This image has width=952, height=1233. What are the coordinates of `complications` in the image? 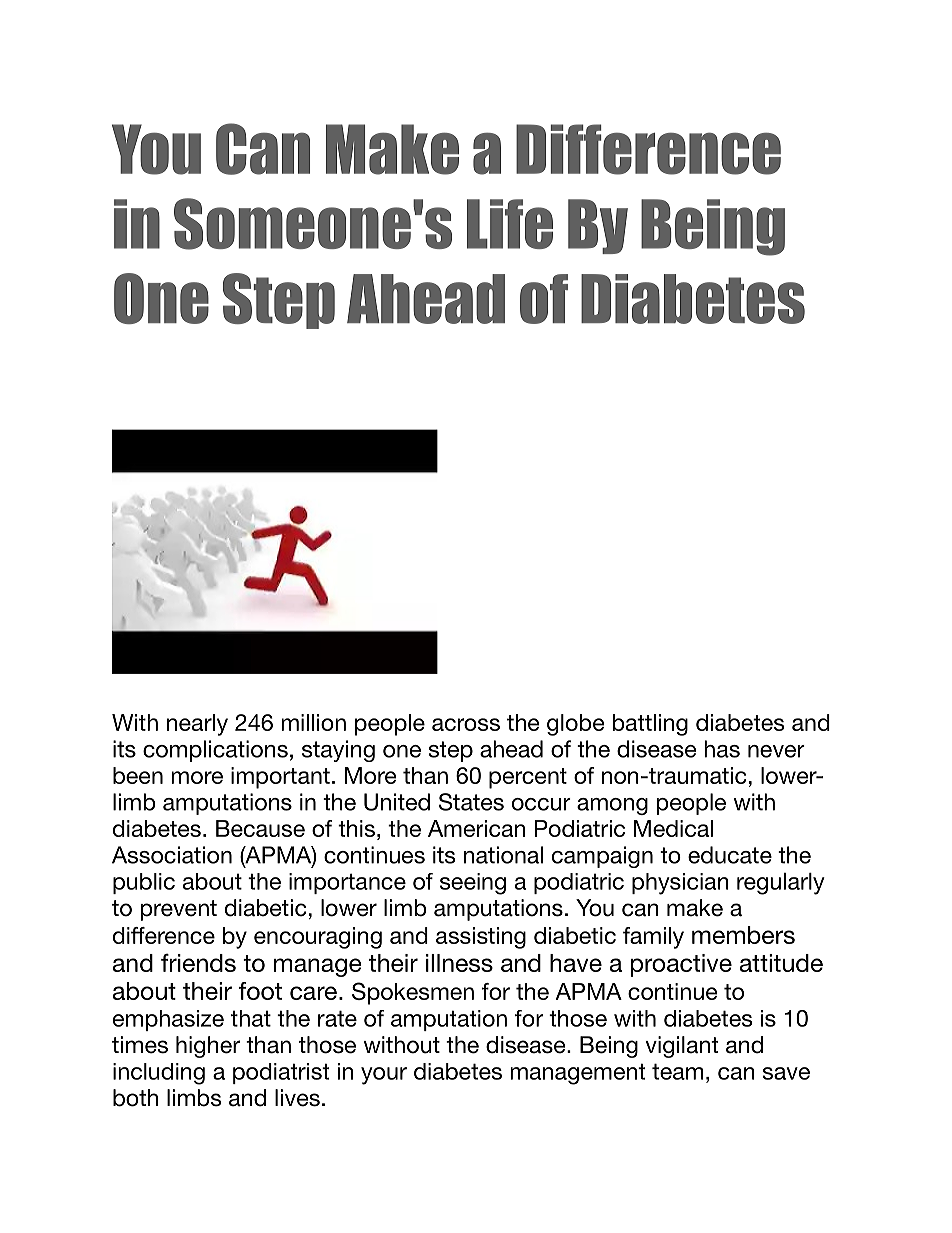 It's located at (215, 751).
